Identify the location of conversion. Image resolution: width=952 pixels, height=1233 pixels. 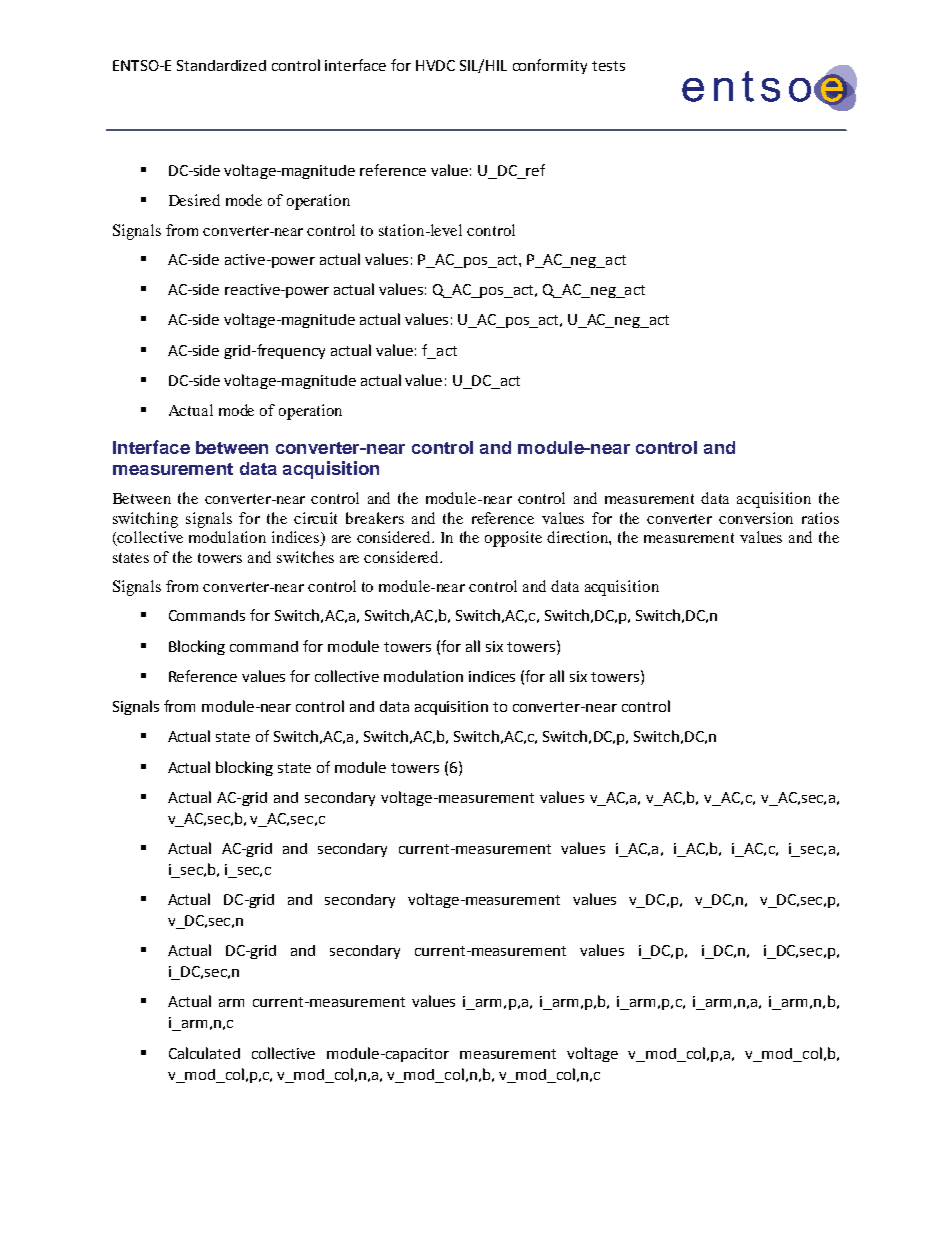
(756, 518).
